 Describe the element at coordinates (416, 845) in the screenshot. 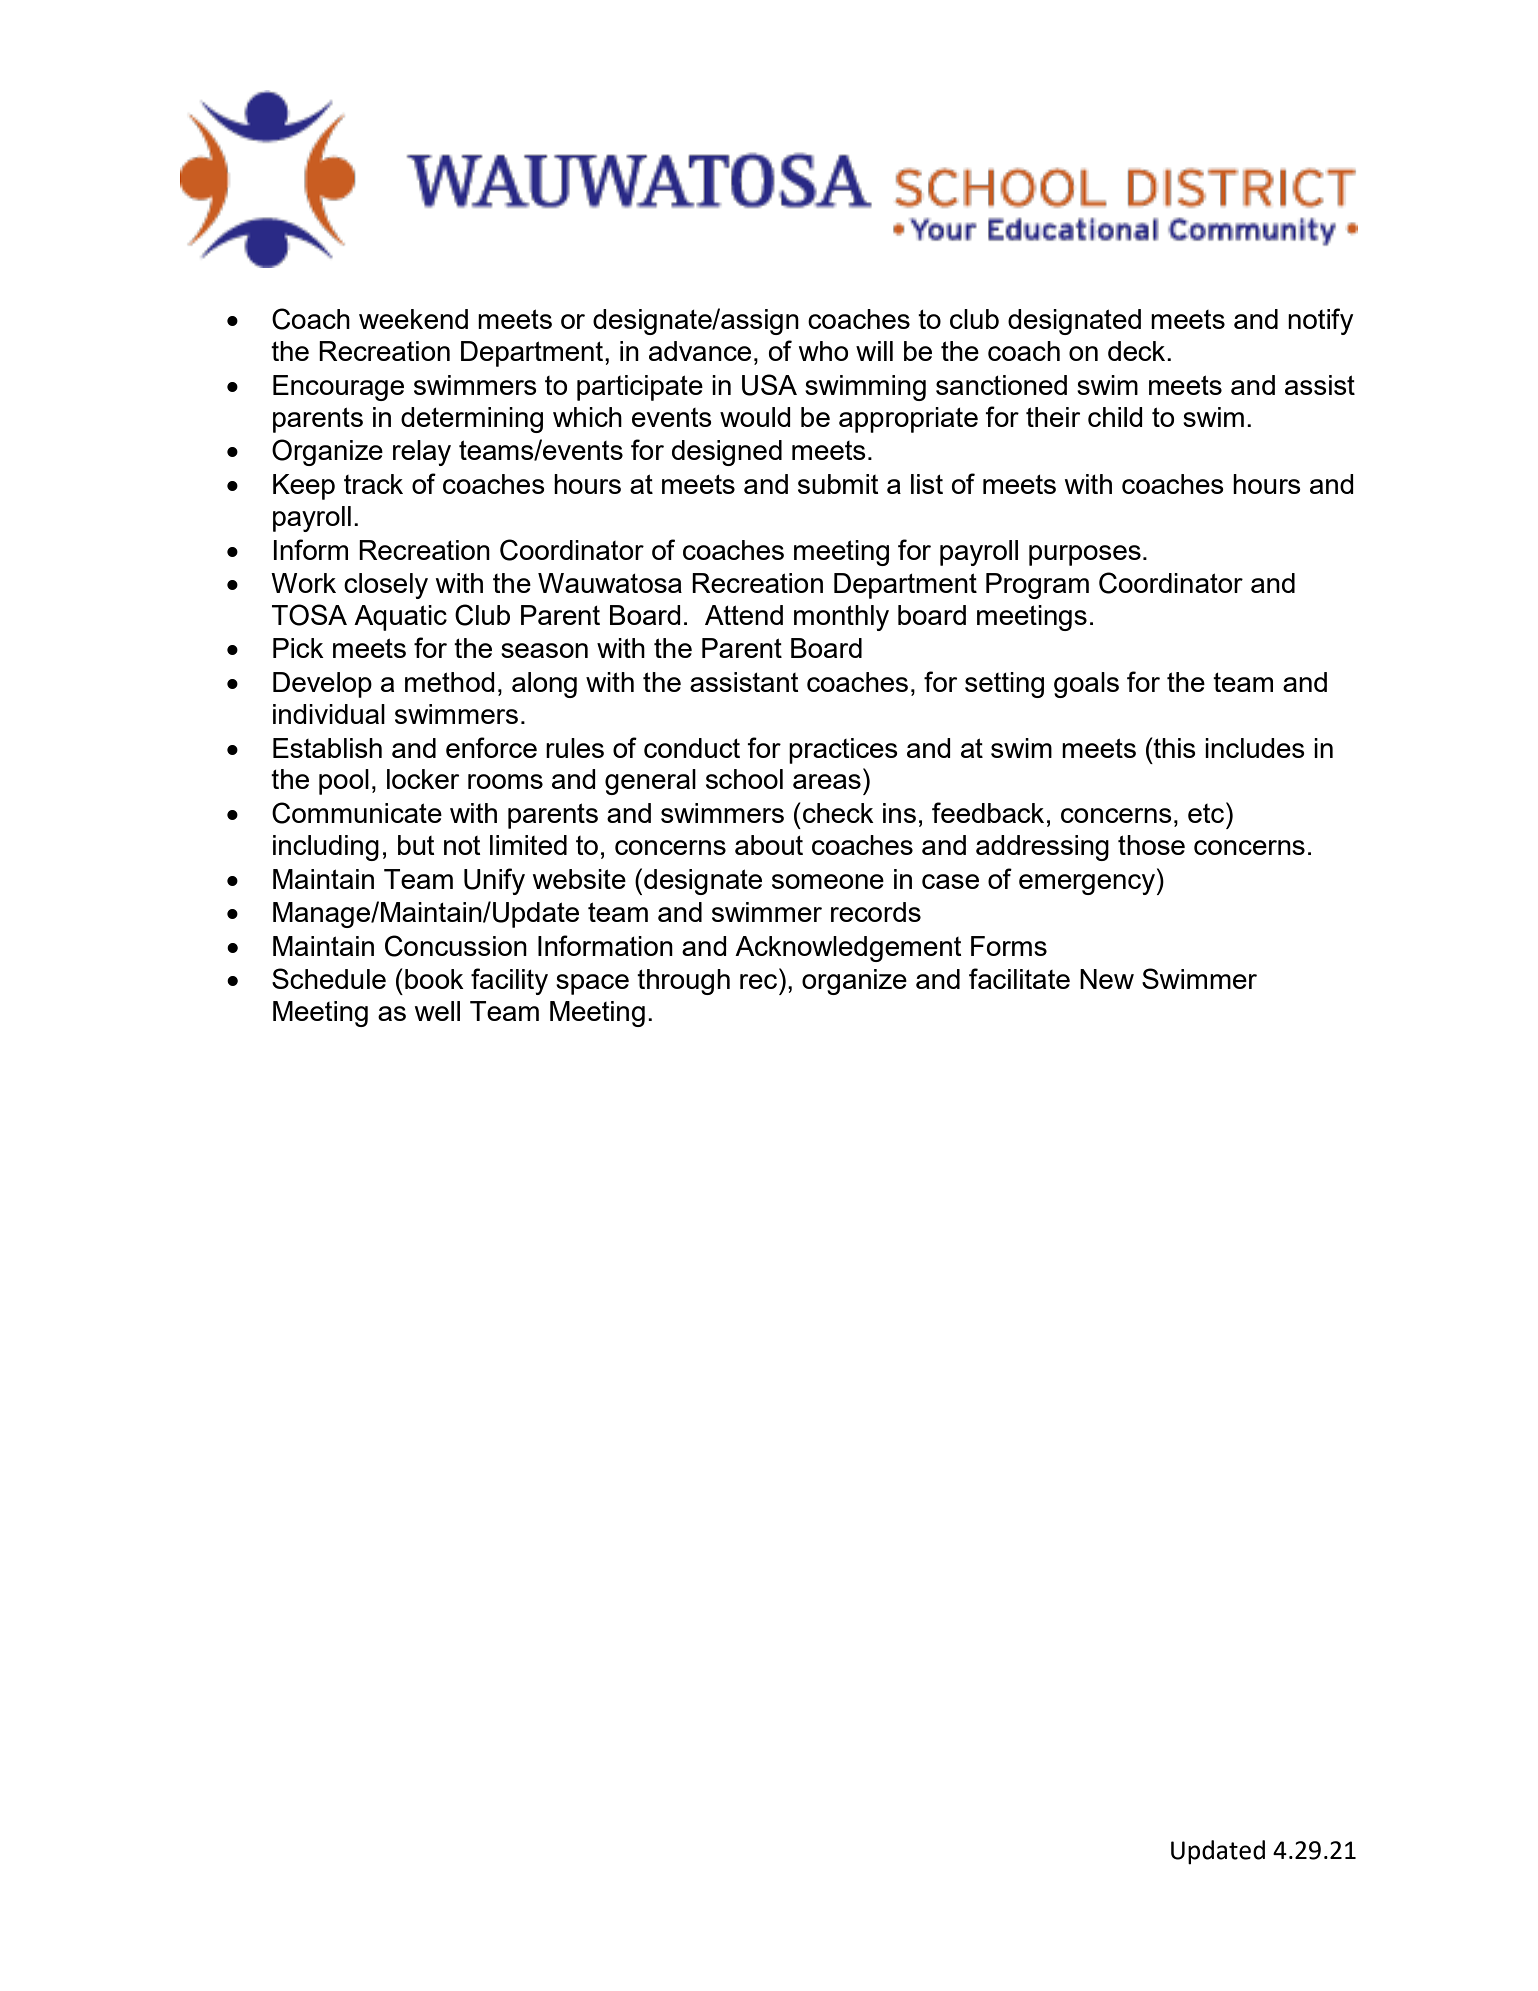

I see `but` at that location.
